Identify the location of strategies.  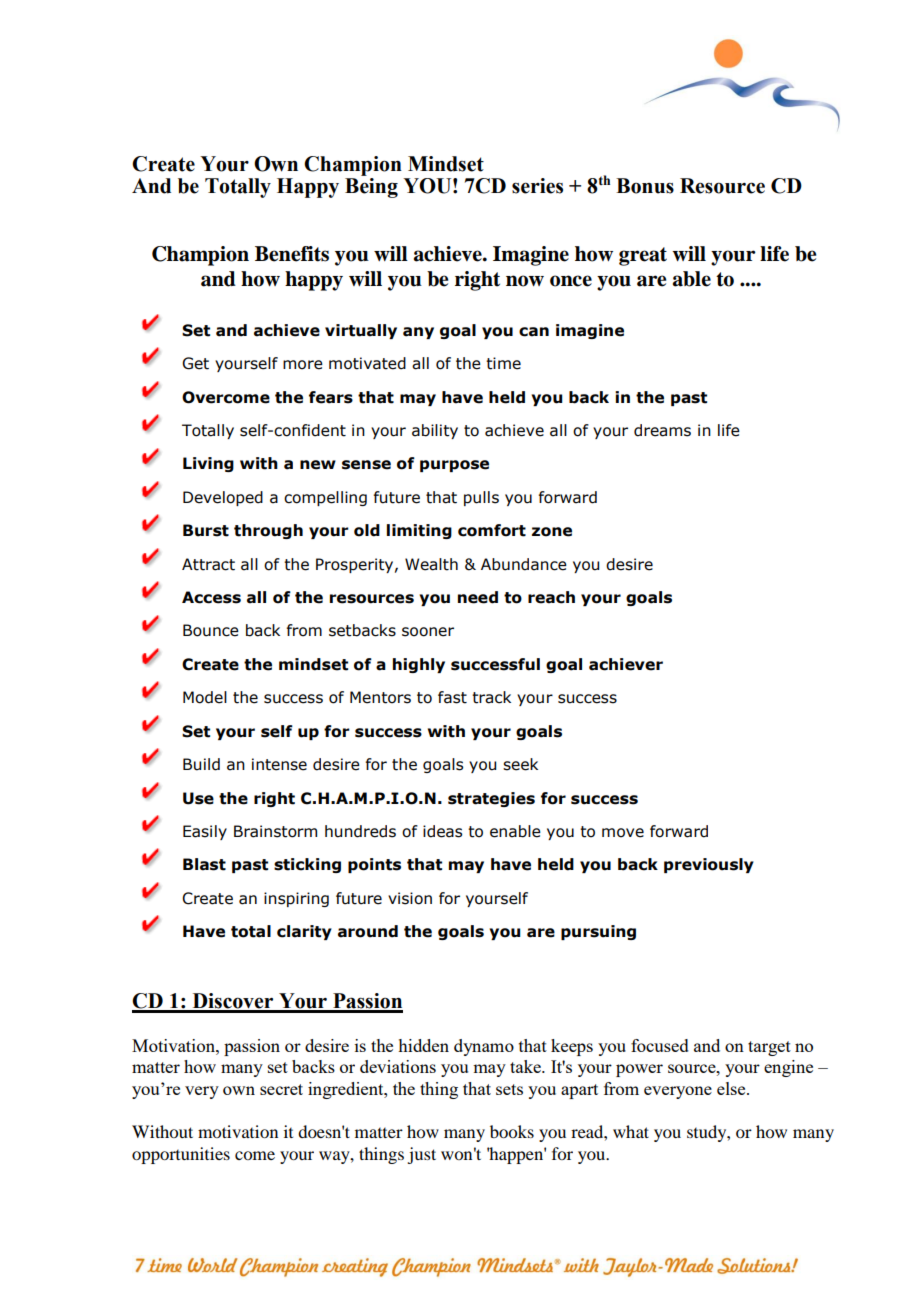
(491, 799).
